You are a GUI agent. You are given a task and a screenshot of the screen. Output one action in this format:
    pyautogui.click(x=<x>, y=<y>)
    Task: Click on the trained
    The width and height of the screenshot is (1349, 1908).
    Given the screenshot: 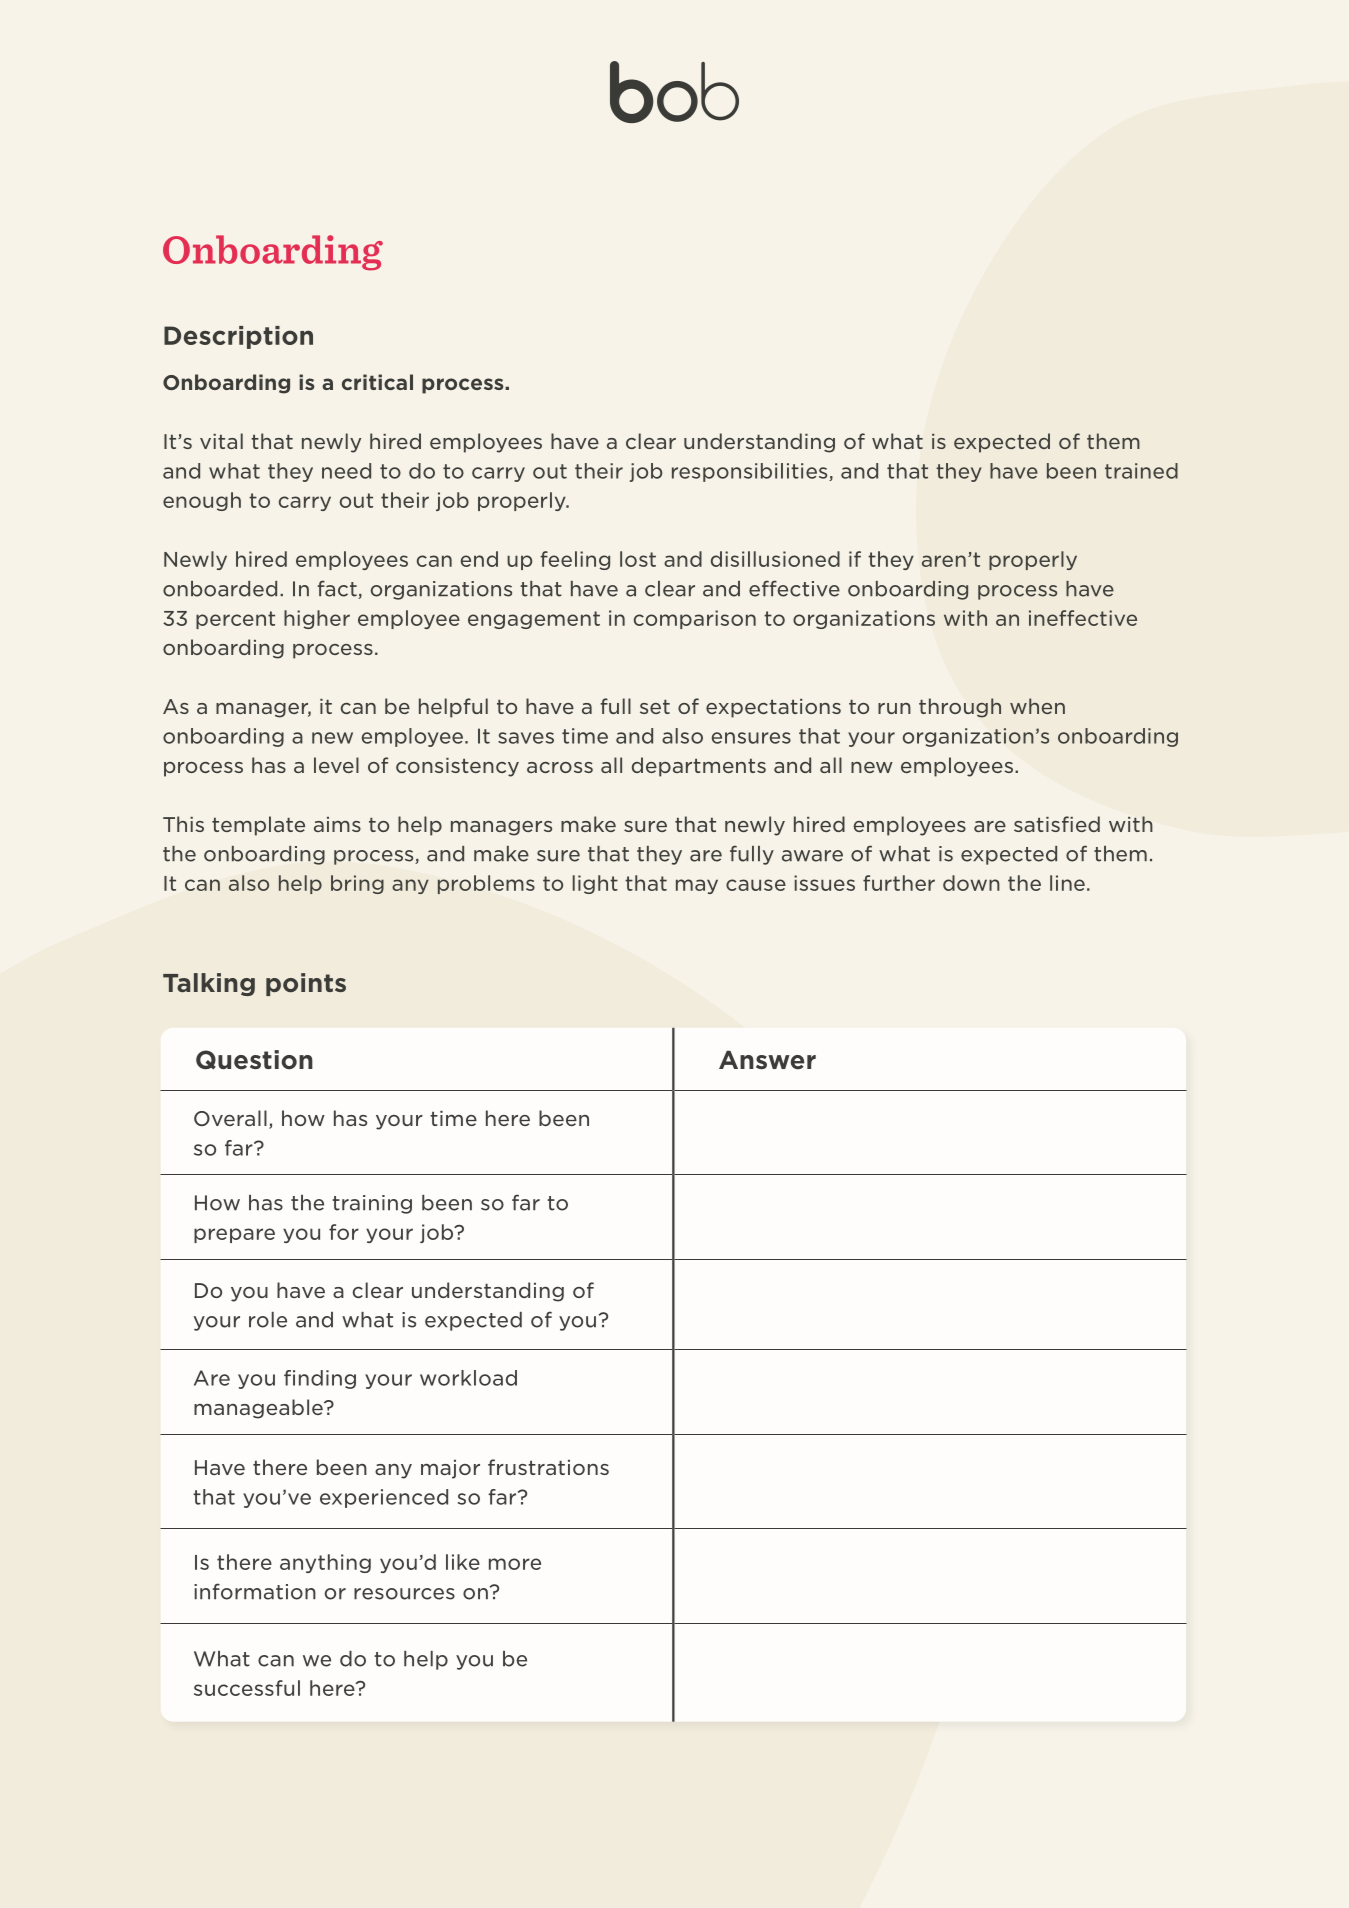 What is the action you would take?
    pyautogui.click(x=1141, y=471)
